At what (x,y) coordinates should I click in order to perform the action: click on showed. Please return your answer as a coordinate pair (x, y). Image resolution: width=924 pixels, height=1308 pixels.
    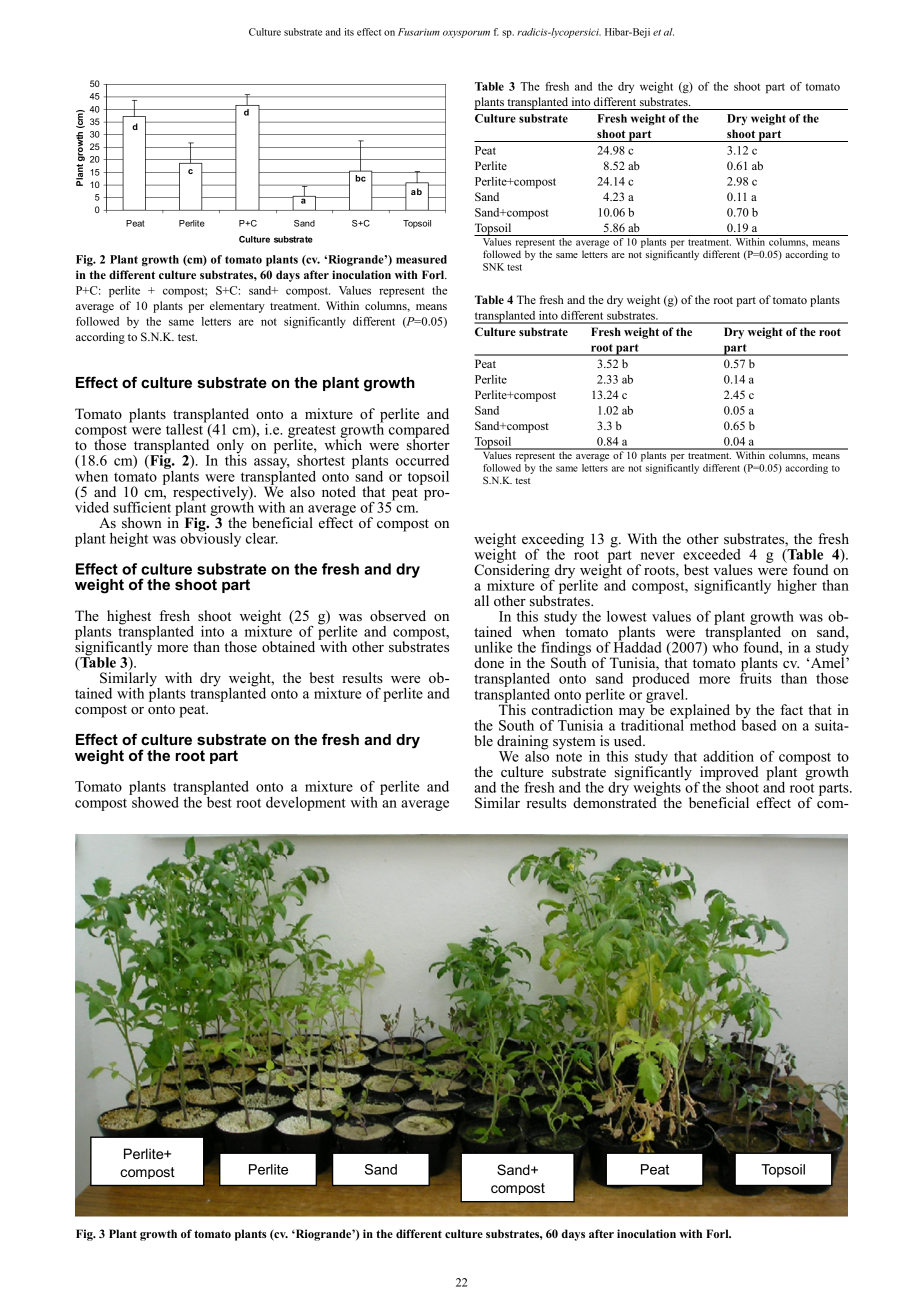
    Looking at the image, I should click on (154, 801).
